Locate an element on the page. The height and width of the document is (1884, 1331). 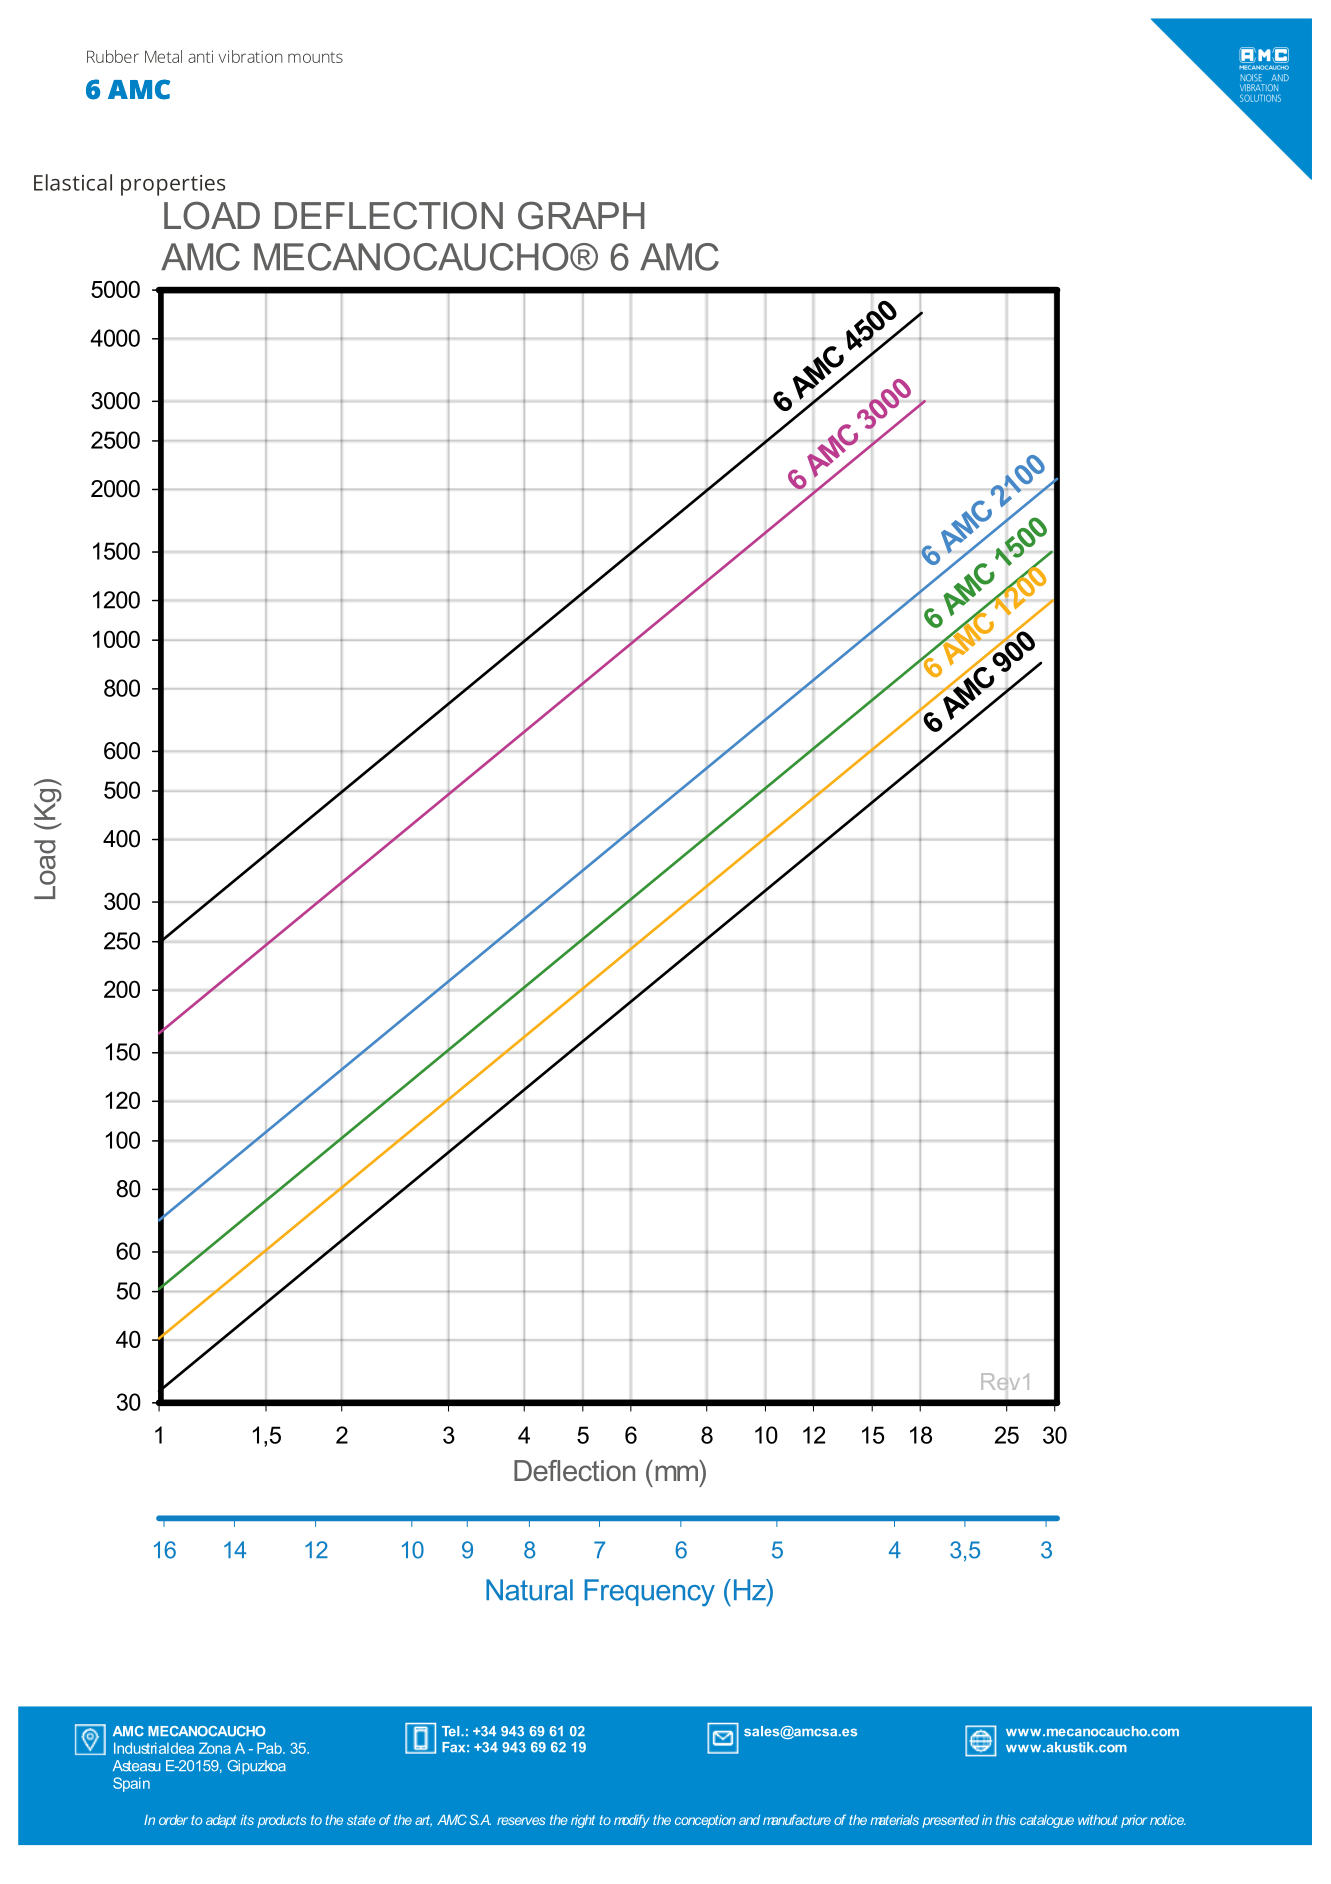
catalogue is located at coordinates (1047, 1821).
